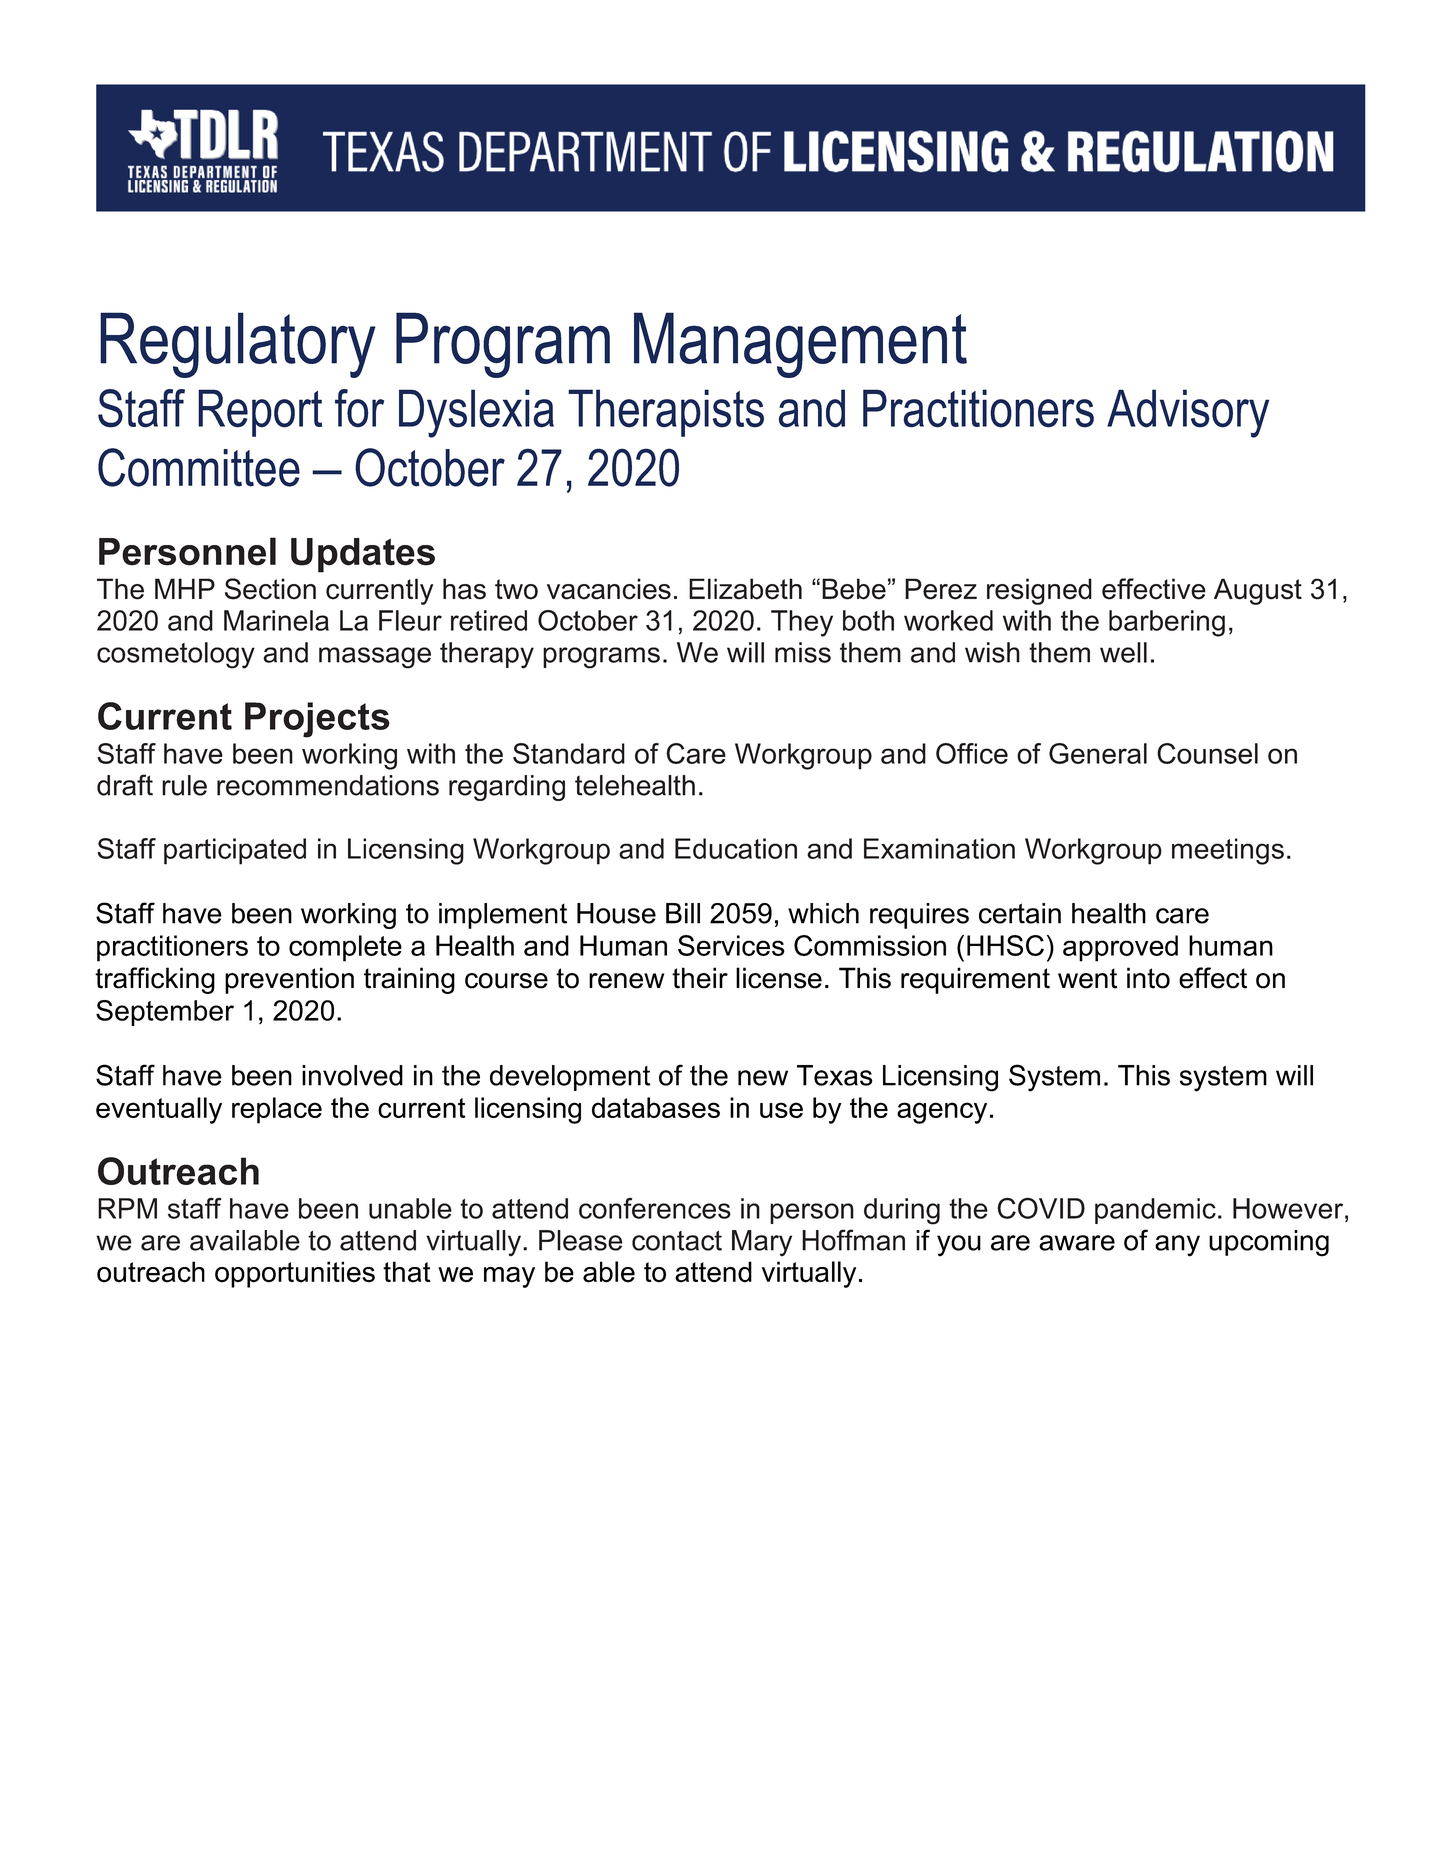 Image resolution: width=1438 pixels, height=1861 pixels. Describe the element at coordinates (1228, 851) in the screenshot. I see `meetings` at that location.
